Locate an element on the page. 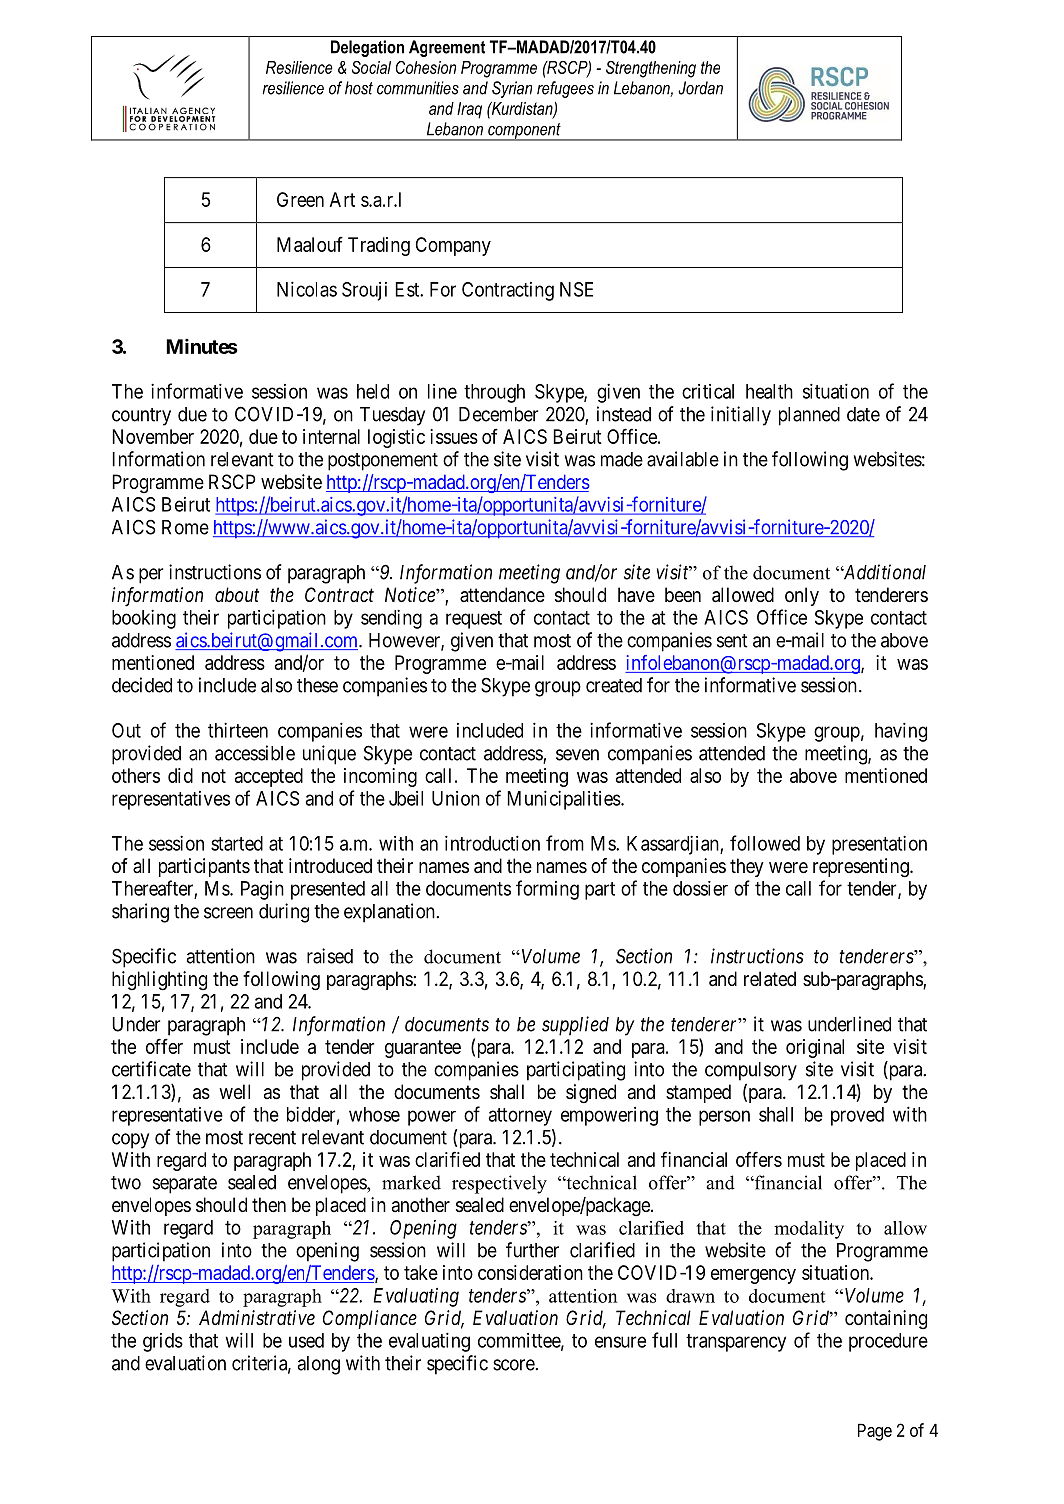  health is located at coordinates (769, 391).
